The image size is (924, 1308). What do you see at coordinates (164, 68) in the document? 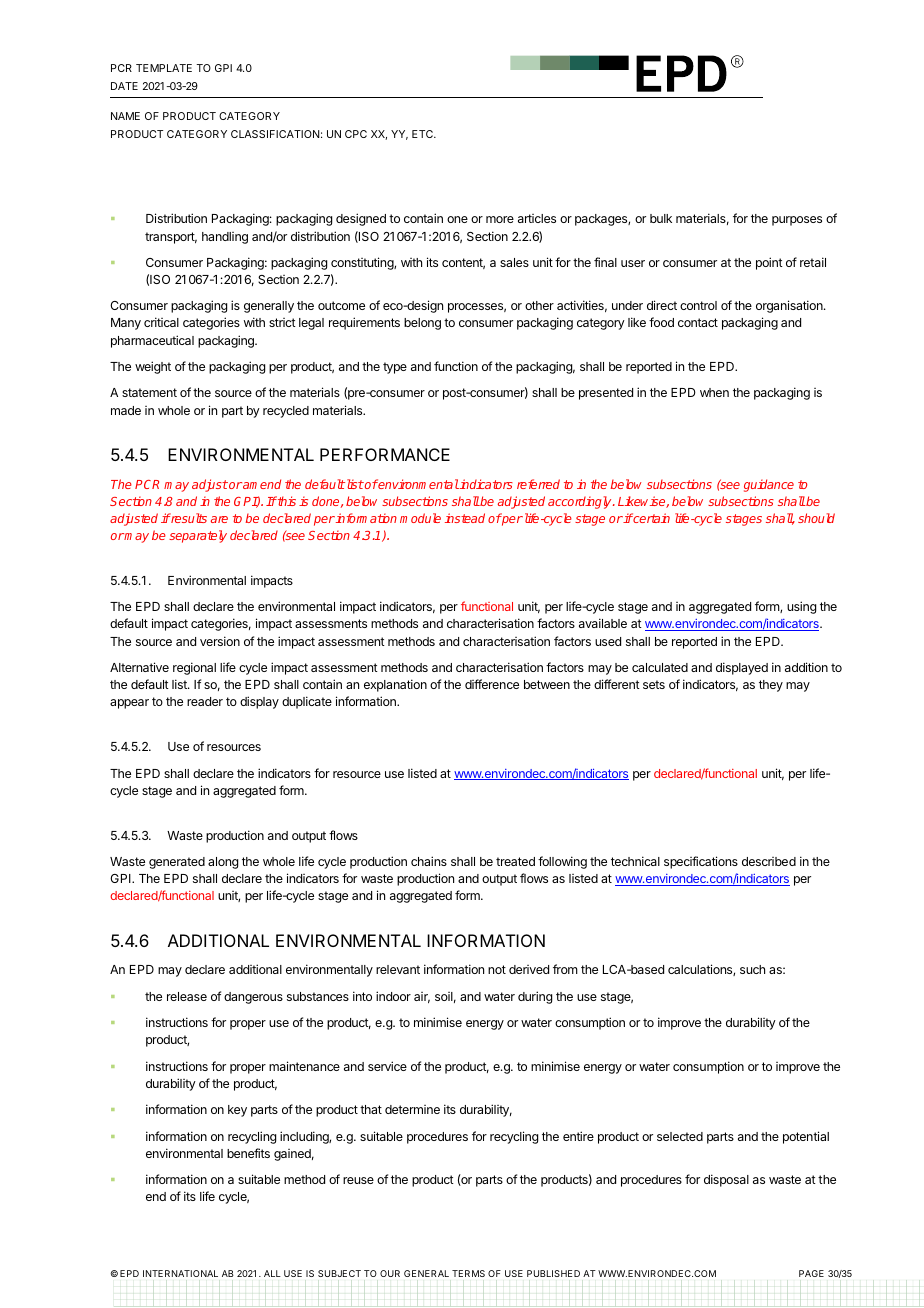
I see `TEMPLATE` at bounding box center [164, 68].
